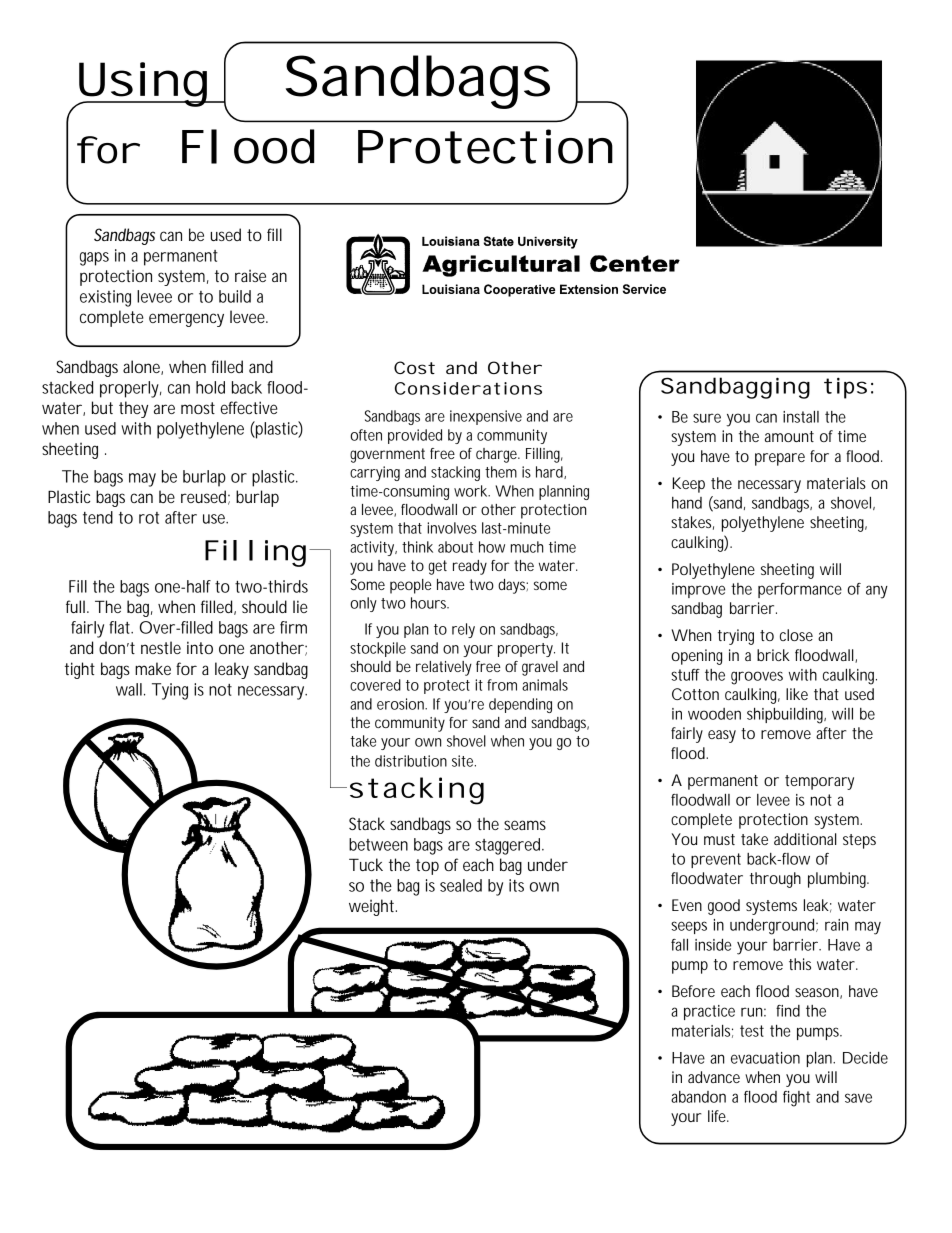 The width and height of the screenshot is (952, 1233). I want to click on charge, so click(498, 455).
